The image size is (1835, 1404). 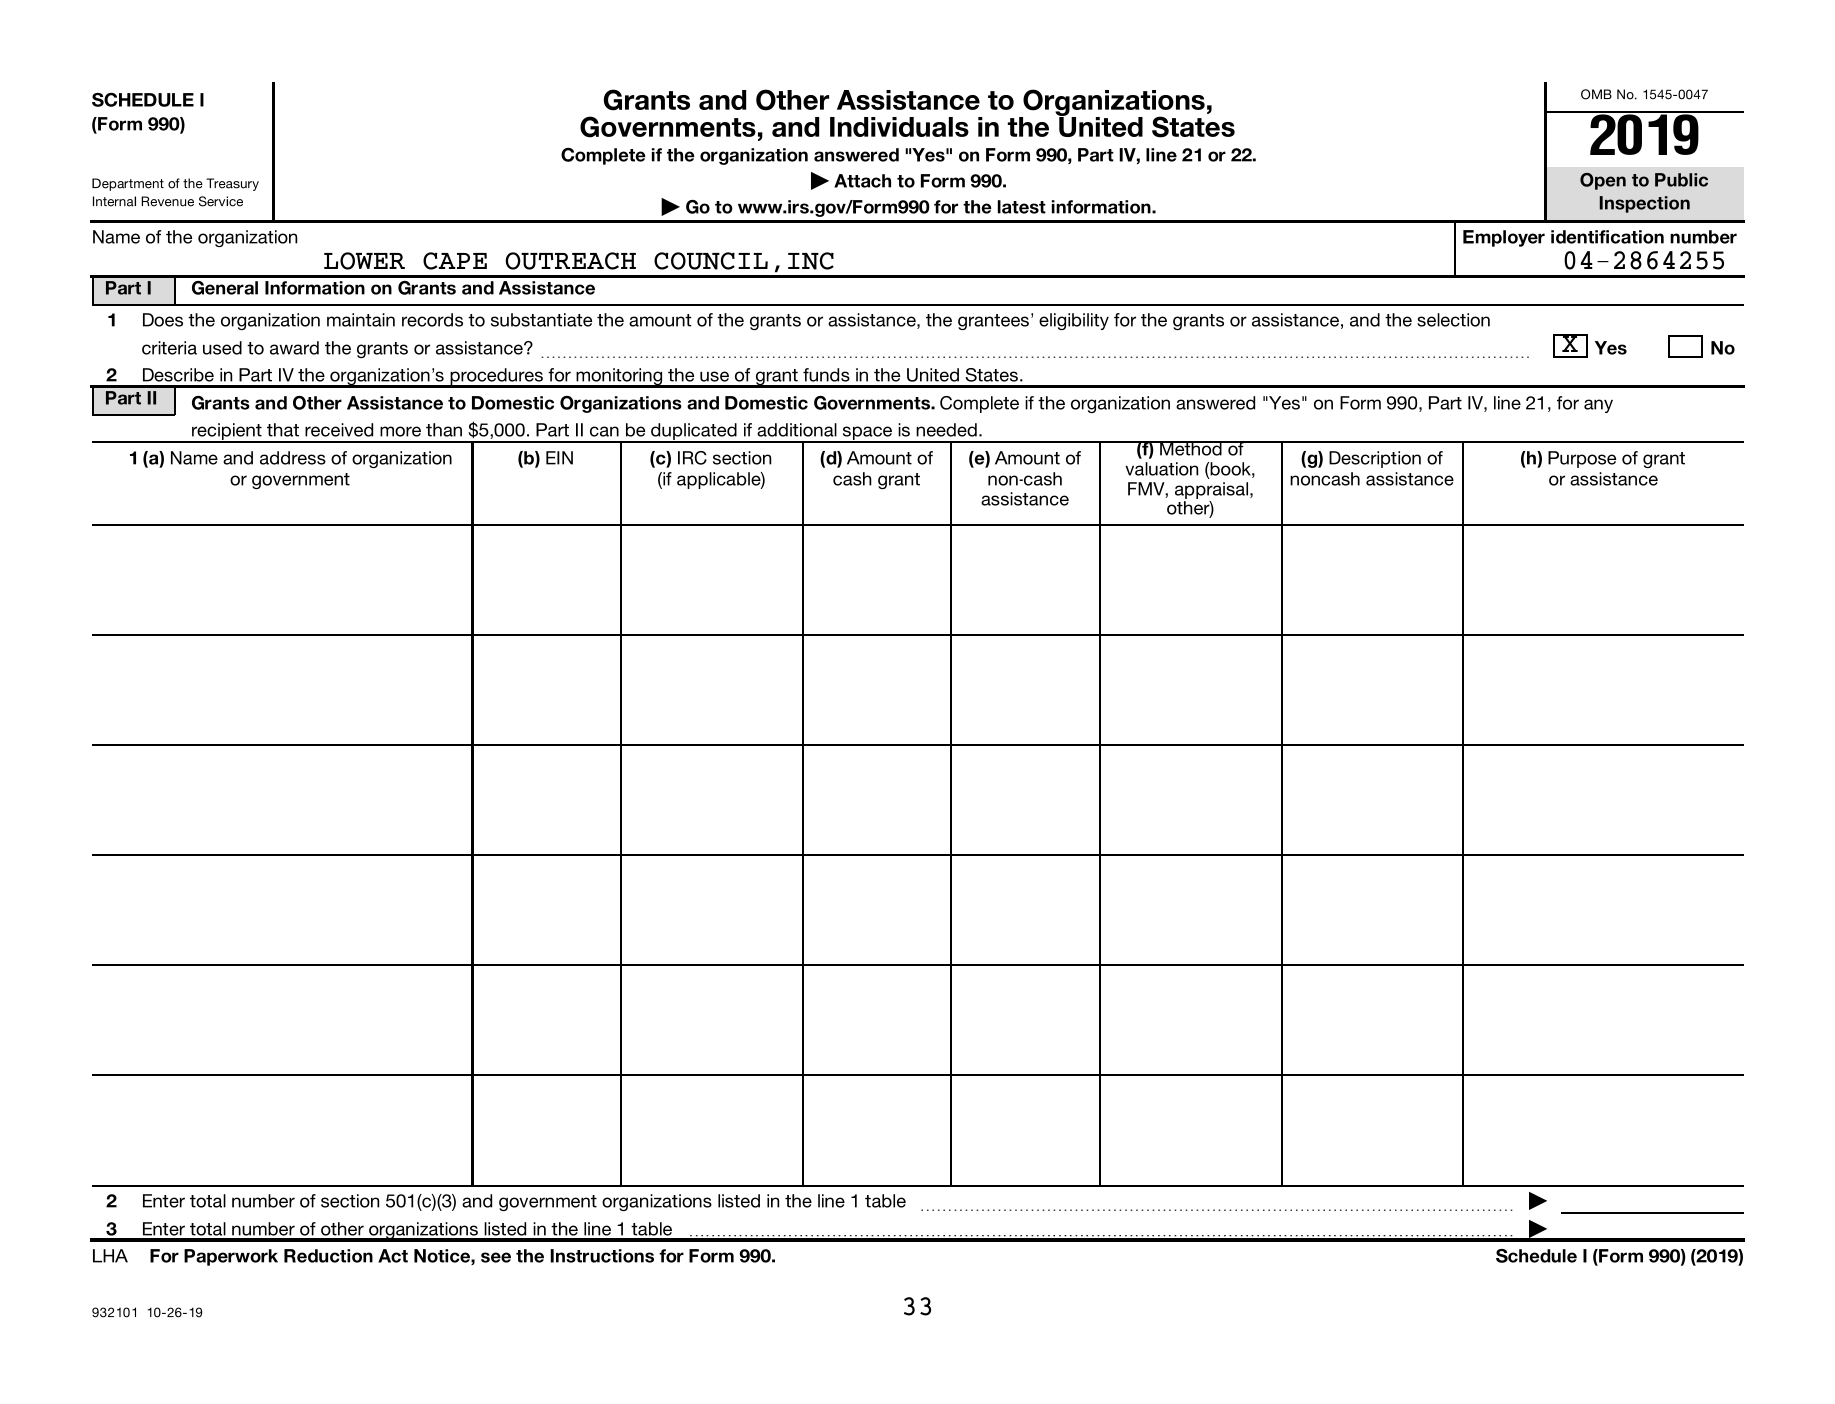 I want to click on Instructions, so click(x=602, y=1256).
